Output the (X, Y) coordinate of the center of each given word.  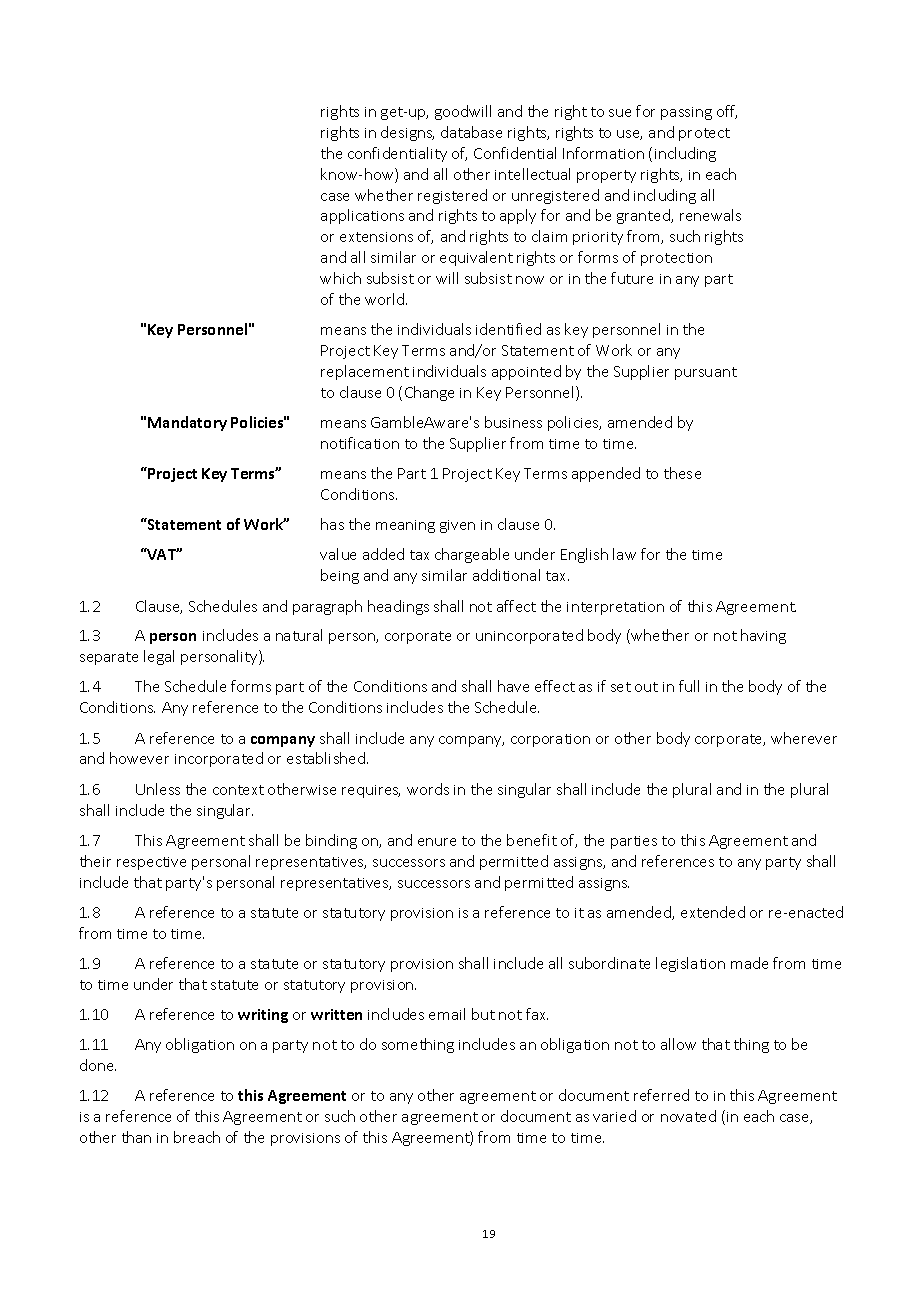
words (428, 789)
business (513, 422)
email (447, 1014)
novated (688, 1116)
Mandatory (187, 423)
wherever (804, 738)
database (471, 132)
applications (362, 216)
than (136, 1137)
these (682, 473)
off (727, 112)
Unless (158, 789)
